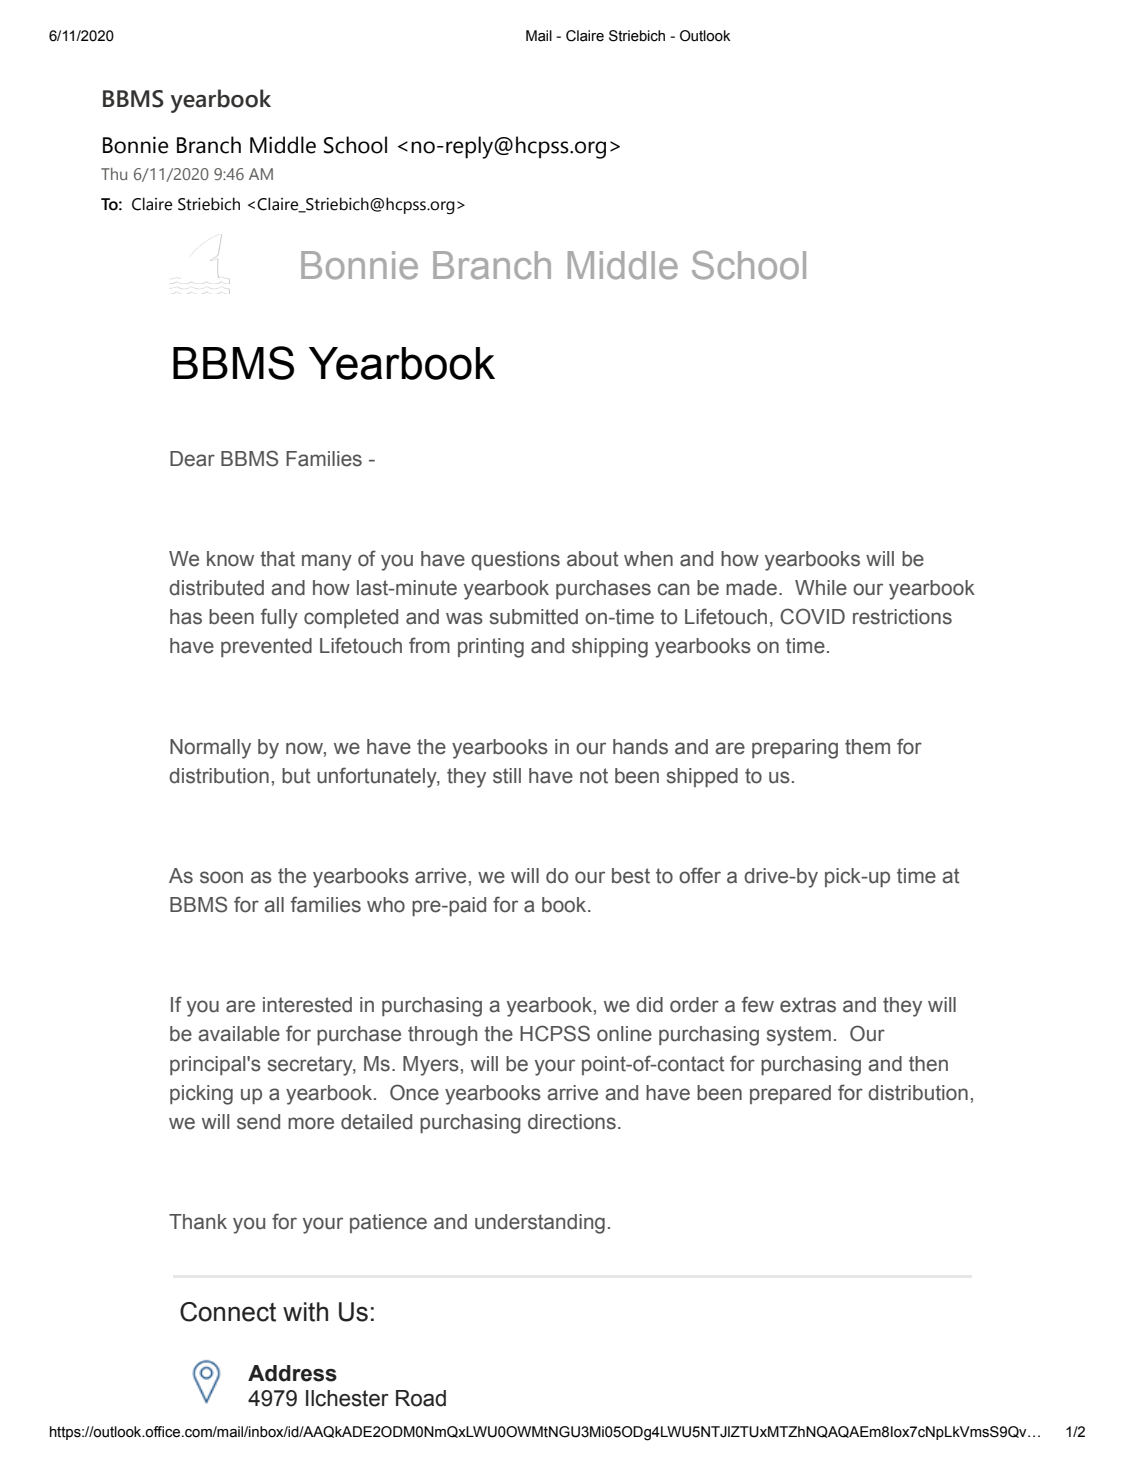 The width and height of the page is (1135, 1469). What do you see at coordinates (421, 1398) in the page?
I see `Road` at bounding box center [421, 1398].
